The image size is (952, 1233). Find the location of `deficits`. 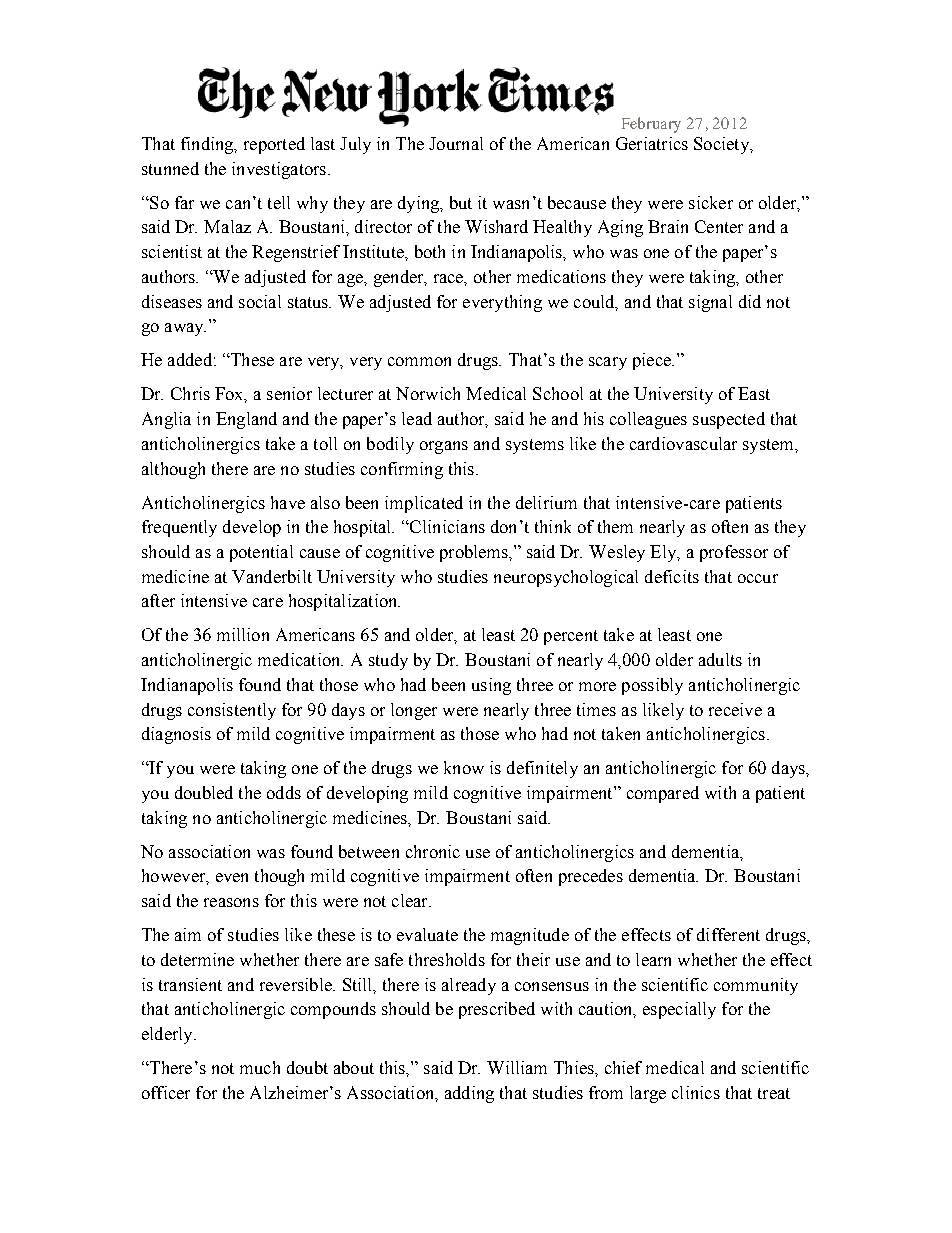

deficits is located at coordinates (672, 576).
